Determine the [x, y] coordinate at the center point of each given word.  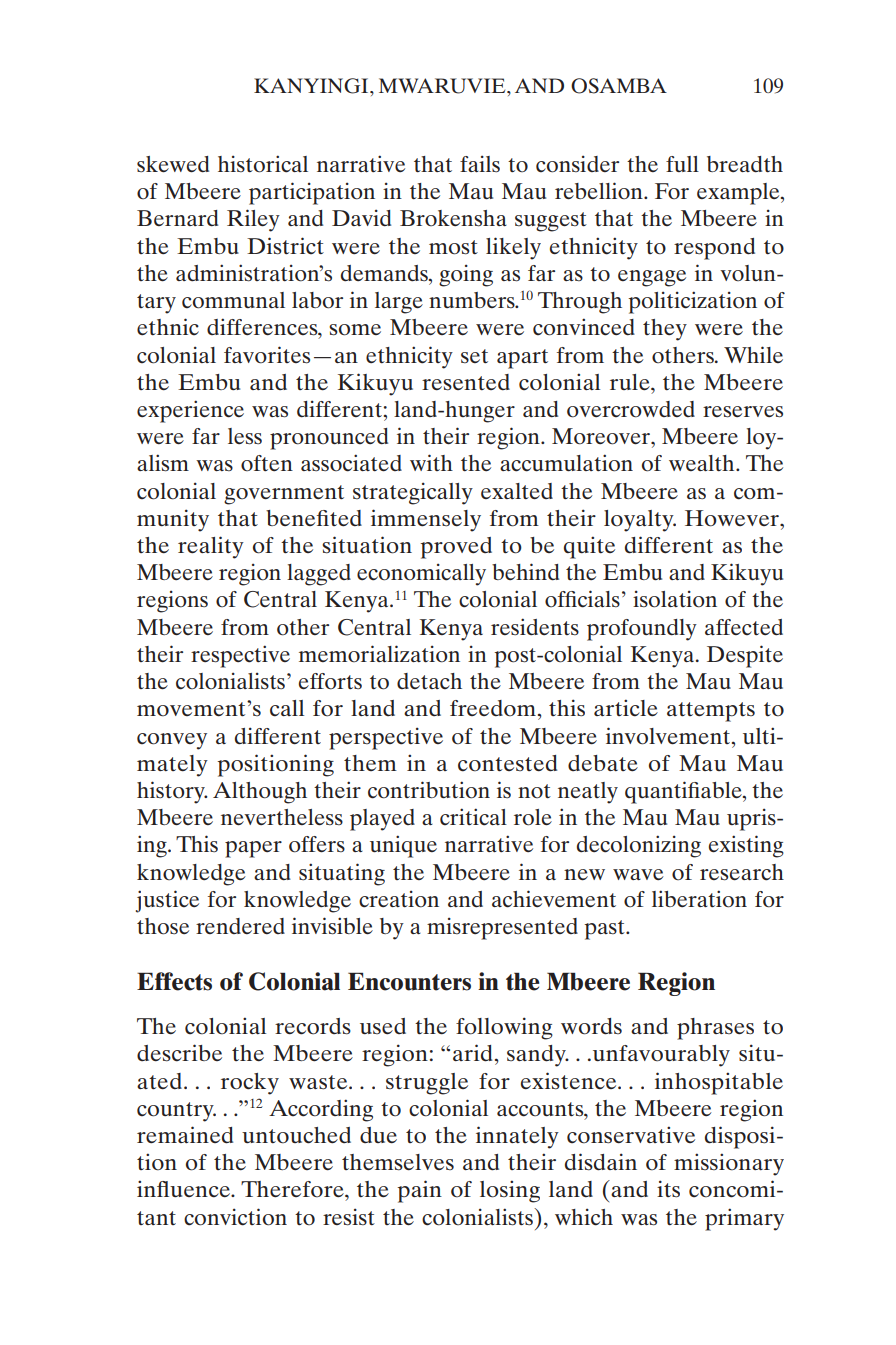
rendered [240, 926]
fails [480, 163]
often [267, 463]
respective [240, 656]
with [431, 462]
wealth [703, 463]
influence [185, 1189]
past [606, 930]
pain [420, 1191]
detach [429, 681]
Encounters [409, 981]
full [682, 164]
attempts [711, 712]
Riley [253, 220]
